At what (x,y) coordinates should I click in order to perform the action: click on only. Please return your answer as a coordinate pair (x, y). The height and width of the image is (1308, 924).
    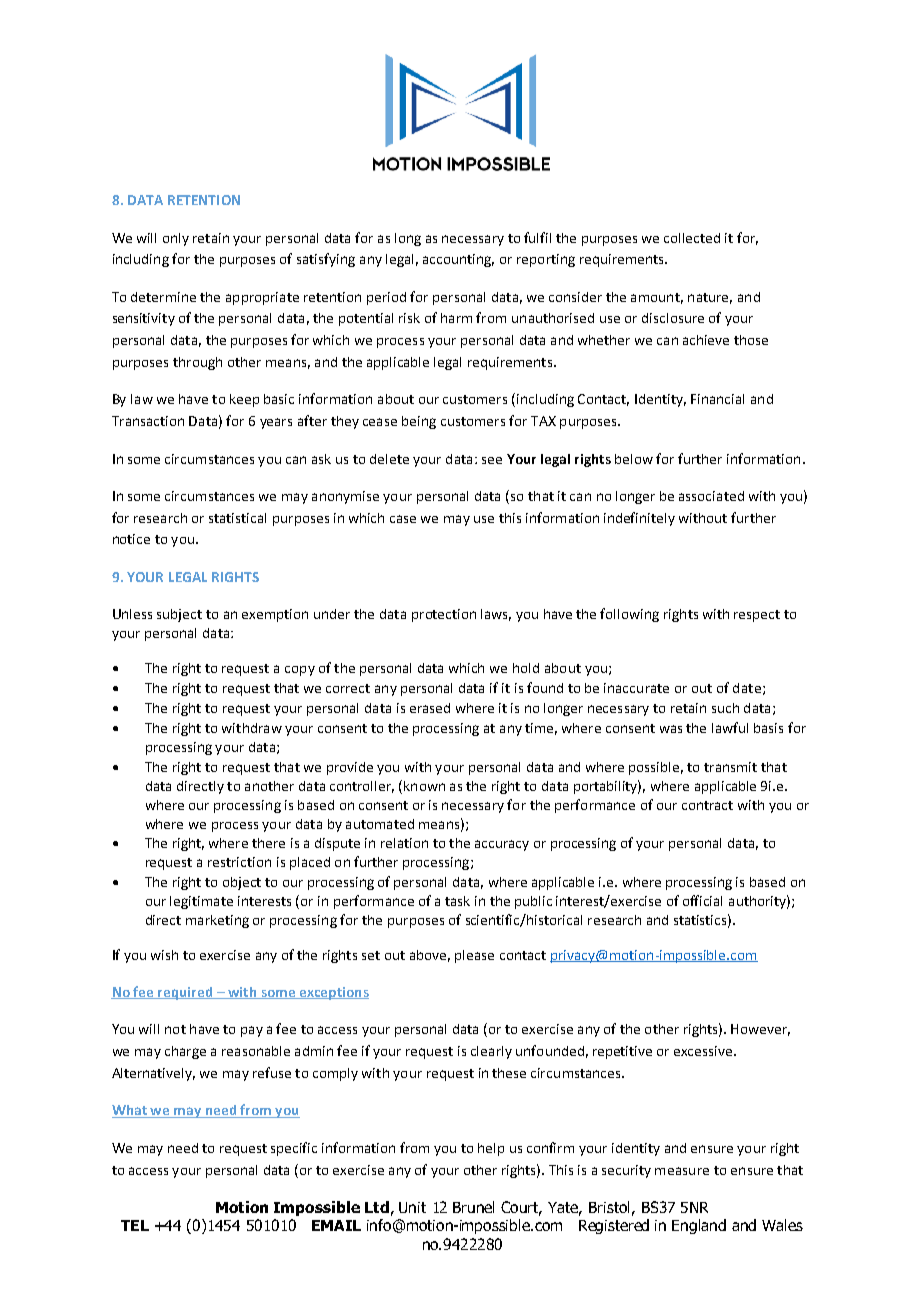
    Looking at the image, I should click on (176, 239).
